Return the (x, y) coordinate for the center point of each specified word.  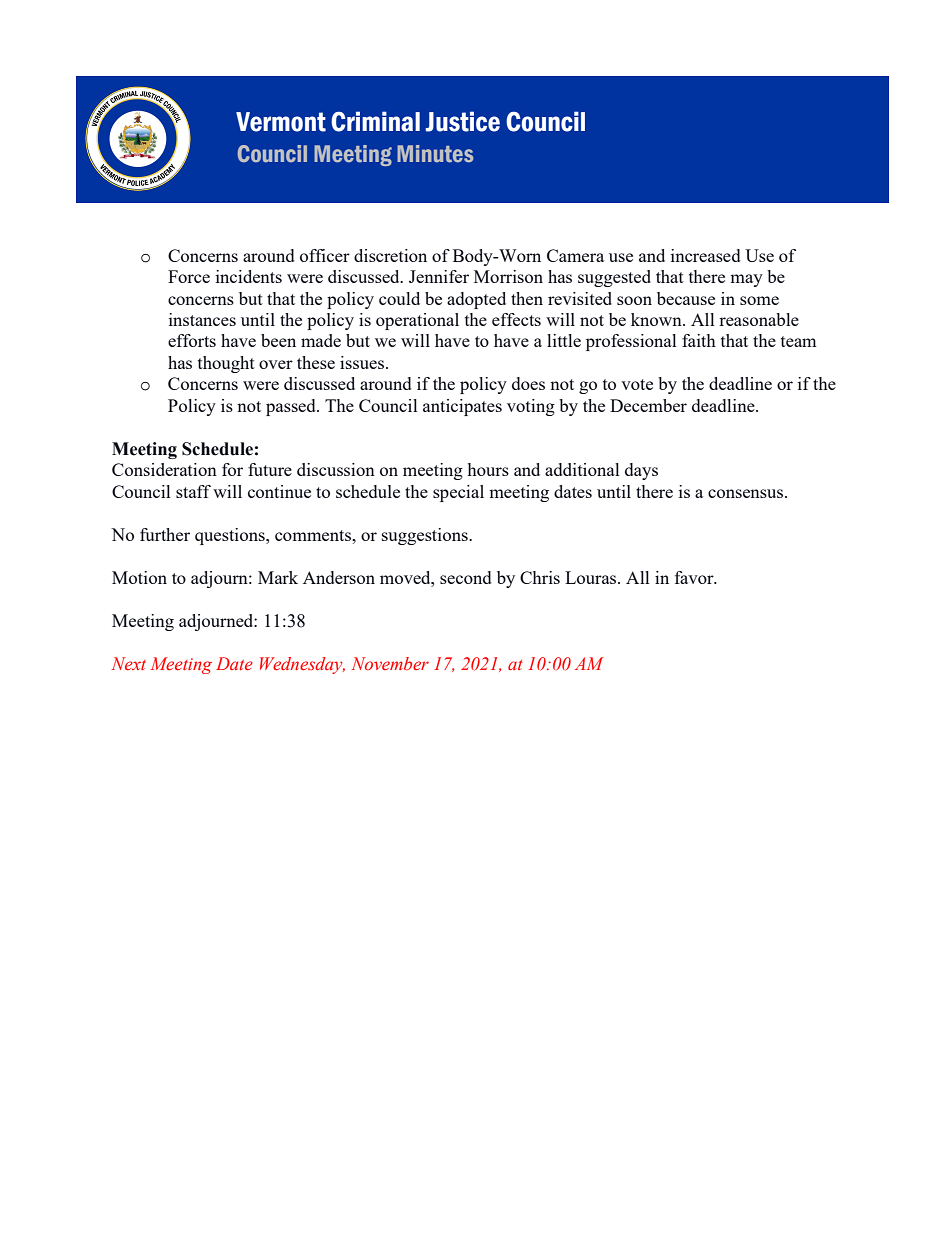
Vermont (281, 122)
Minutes (435, 153)
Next (129, 664)
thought (226, 364)
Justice (463, 121)
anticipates (462, 407)
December (648, 405)
